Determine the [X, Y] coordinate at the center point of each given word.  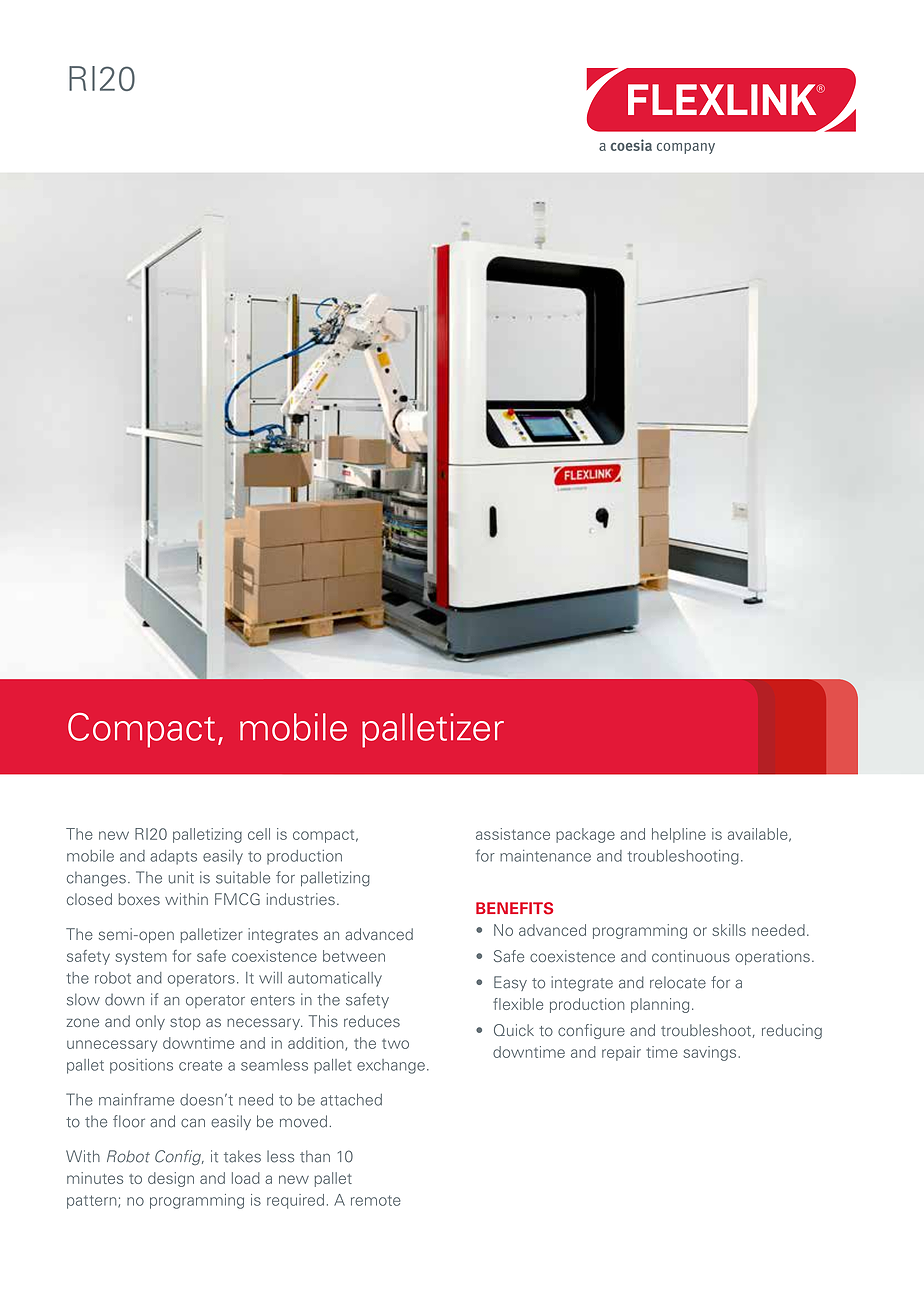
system [141, 958]
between [354, 956]
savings [710, 1053]
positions [141, 1066]
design [171, 1179]
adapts [173, 857]
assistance [513, 834]
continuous [691, 956]
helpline [679, 835]
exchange [391, 1066]
